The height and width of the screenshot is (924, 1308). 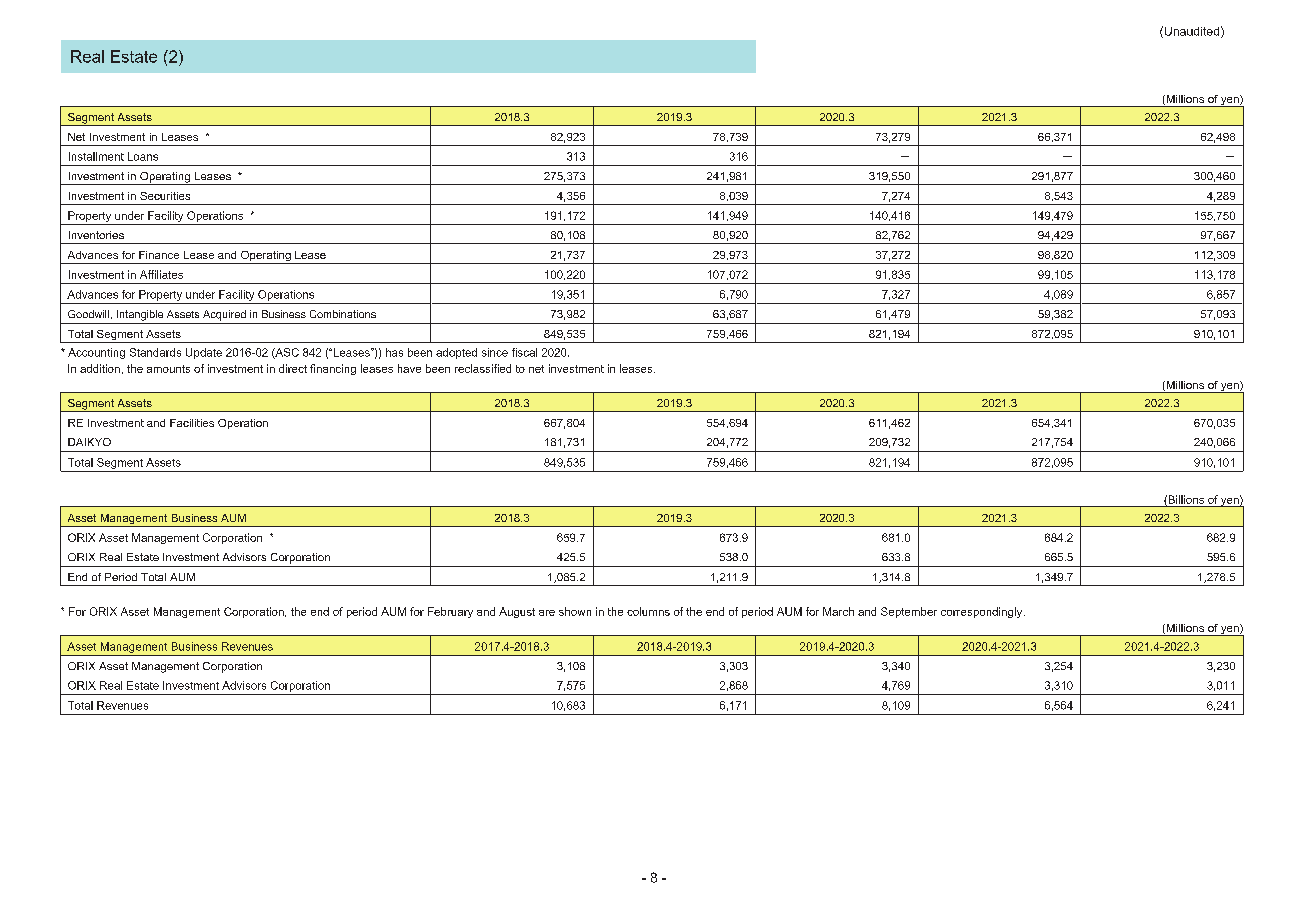 What do you see at coordinates (483, 368) in the screenshot?
I see `reclassified` at bounding box center [483, 368].
